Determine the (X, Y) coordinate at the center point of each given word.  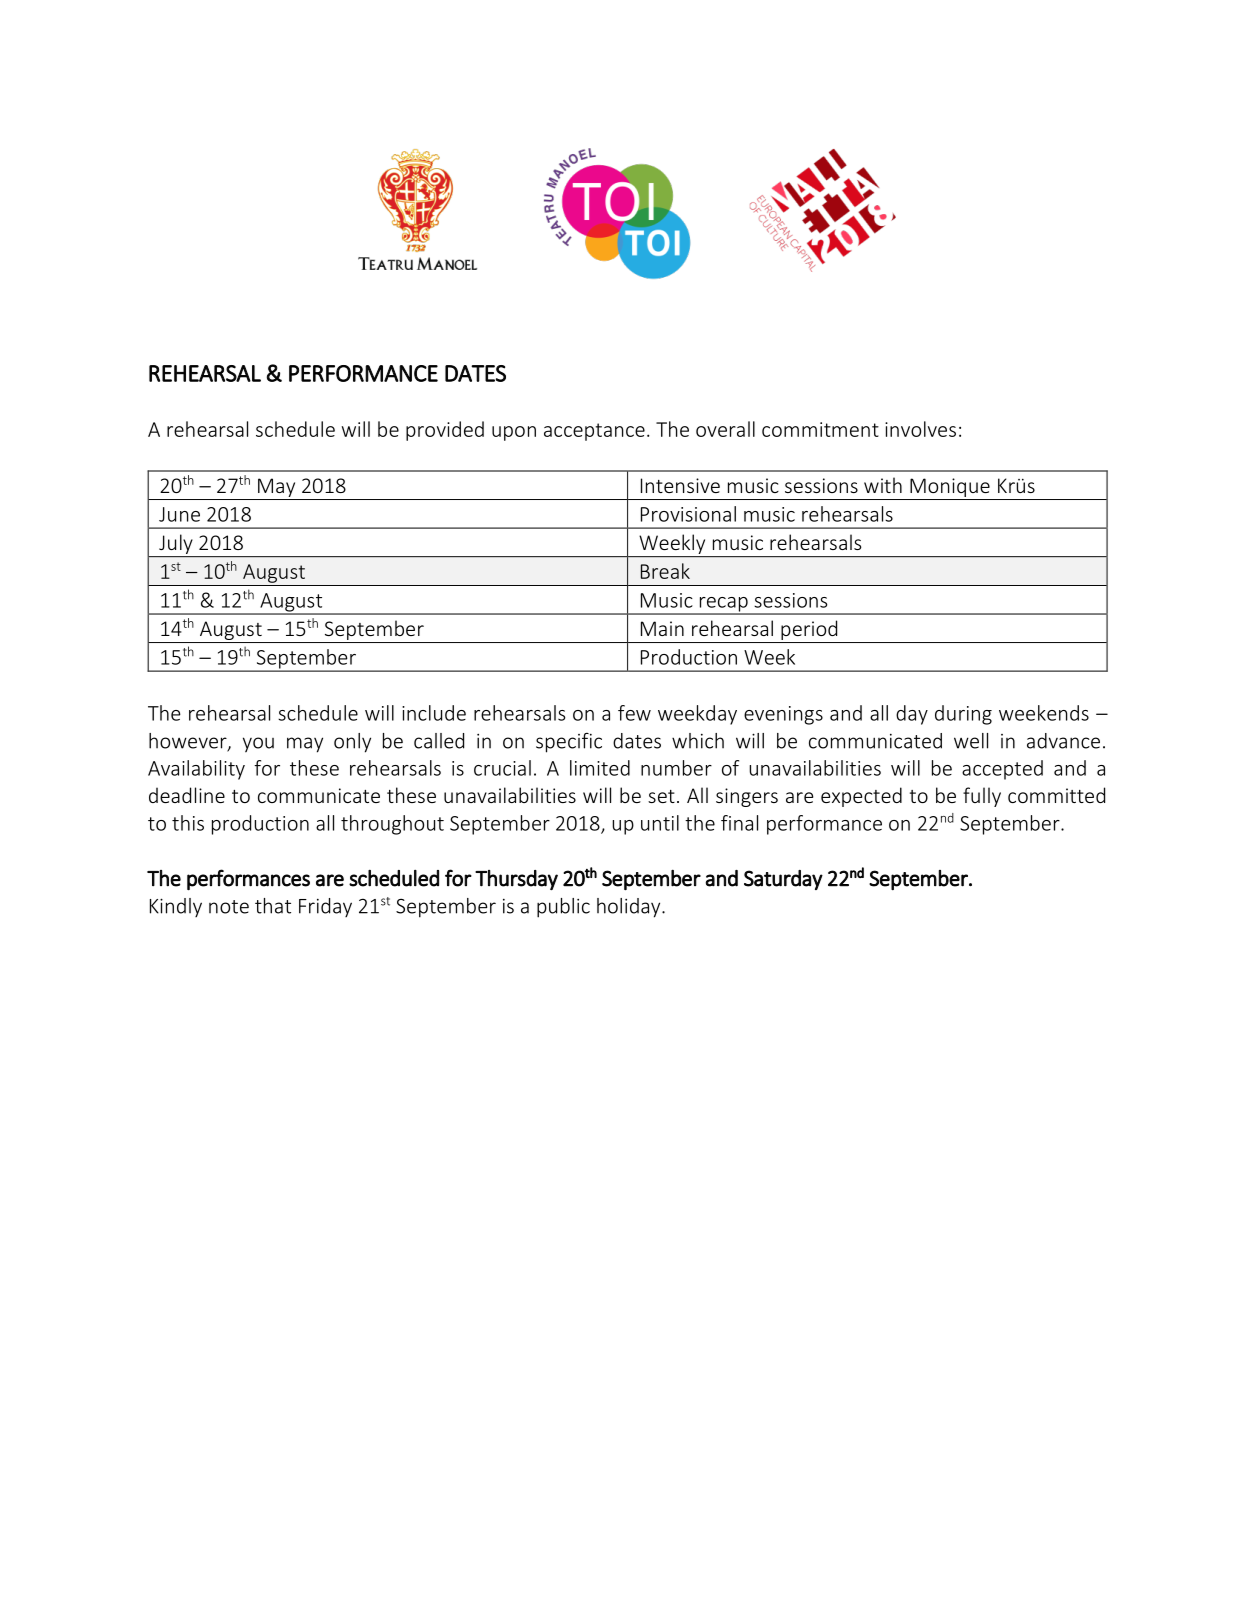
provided (445, 431)
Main (662, 628)
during (963, 715)
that (273, 906)
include (434, 713)
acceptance (594, 432)
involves (920, 429)
